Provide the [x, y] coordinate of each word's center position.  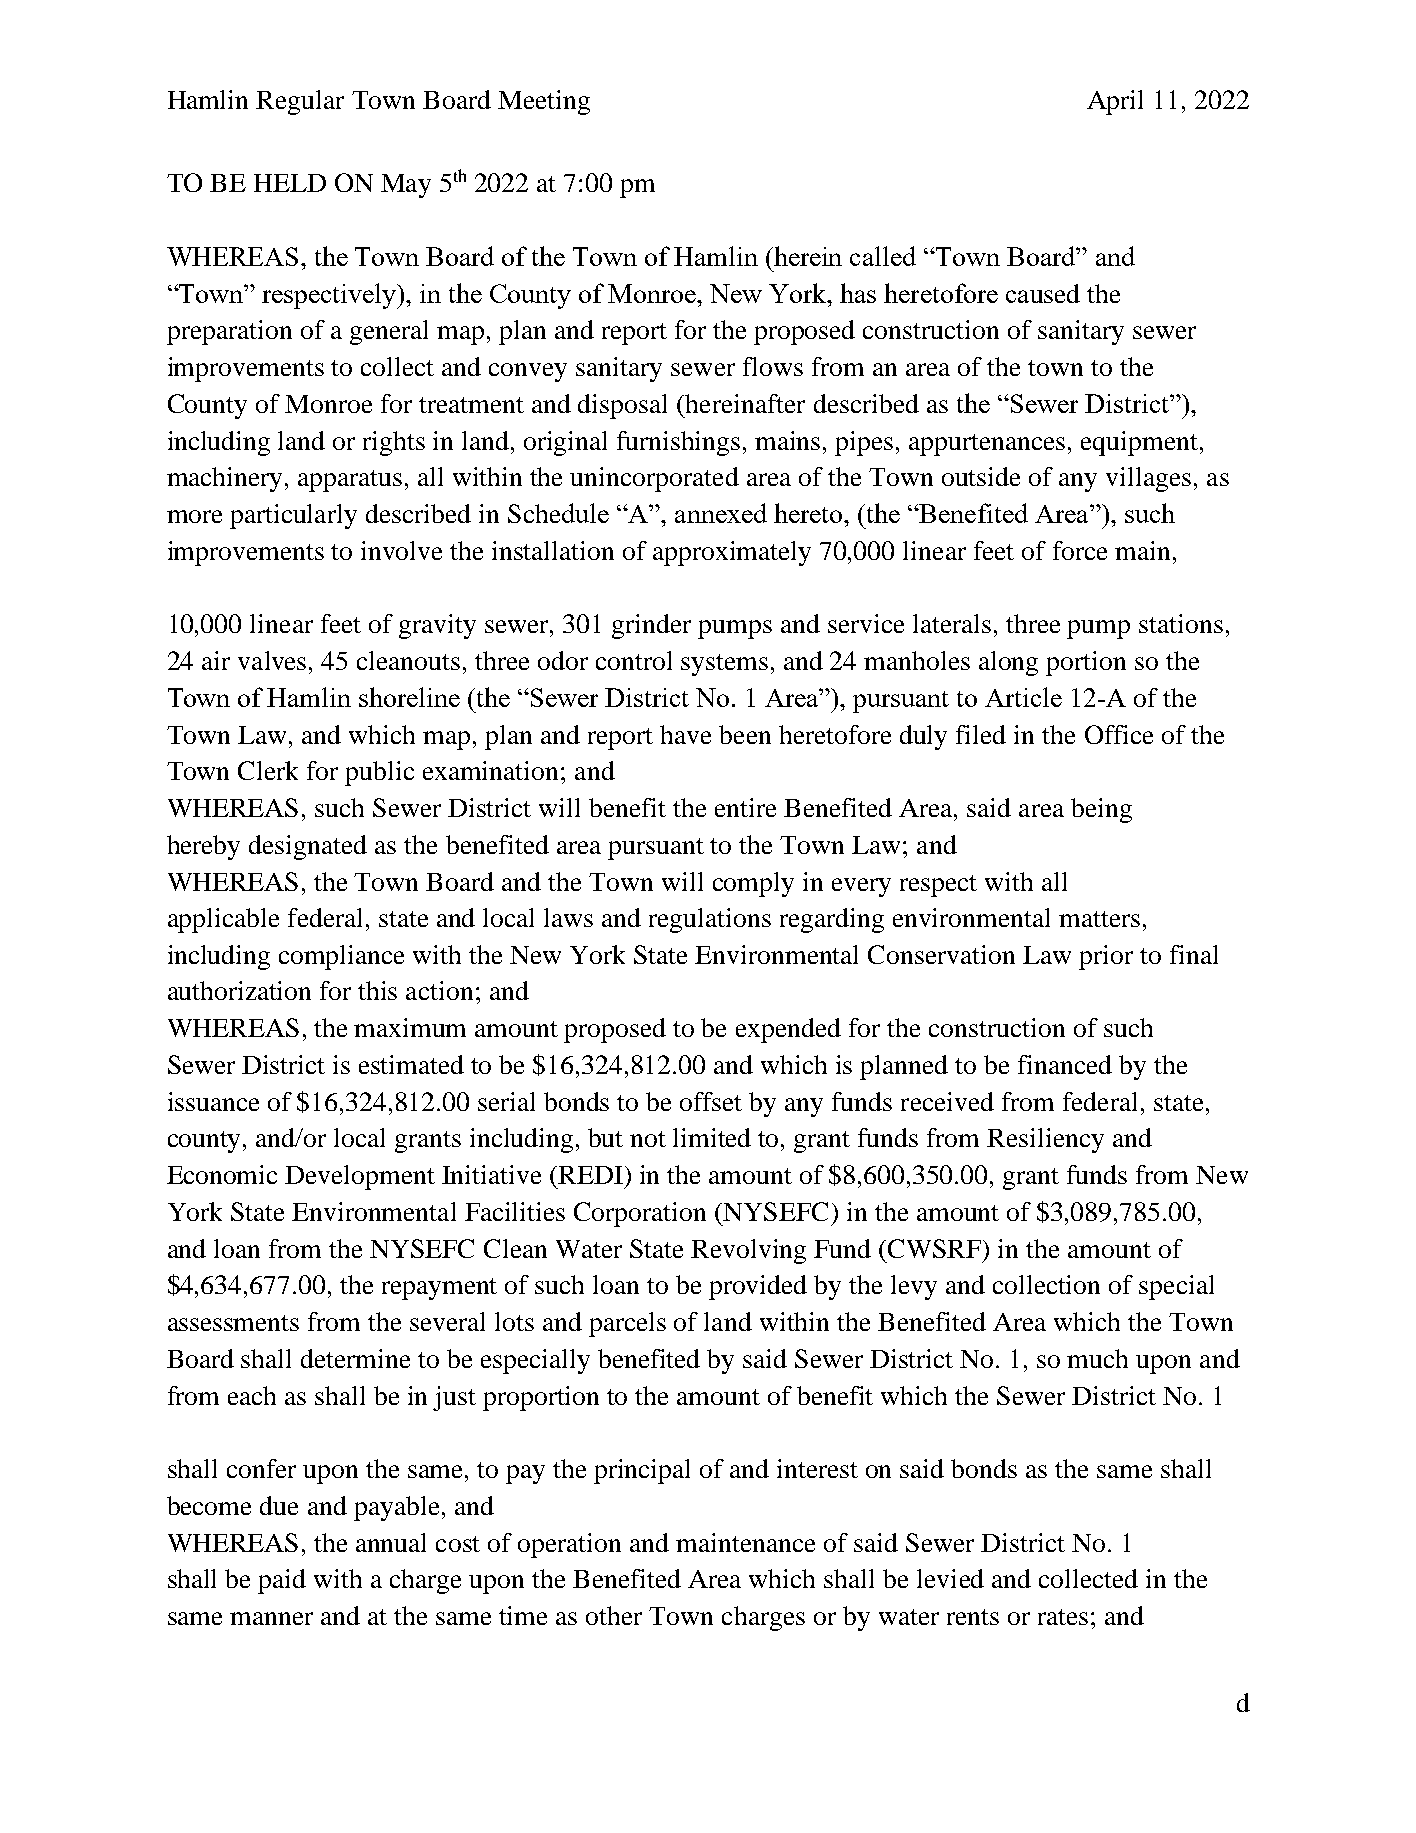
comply [753, 884]
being [1101, 810]
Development [360, 1177]
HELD [290, 183]
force [1080, 550]
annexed [721, 513]
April [1115, 102]
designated [308, 847]
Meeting [544, 102]
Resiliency [1045, 1140]
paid [282, 1581]
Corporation [640, 1214]
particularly [293, 516]
